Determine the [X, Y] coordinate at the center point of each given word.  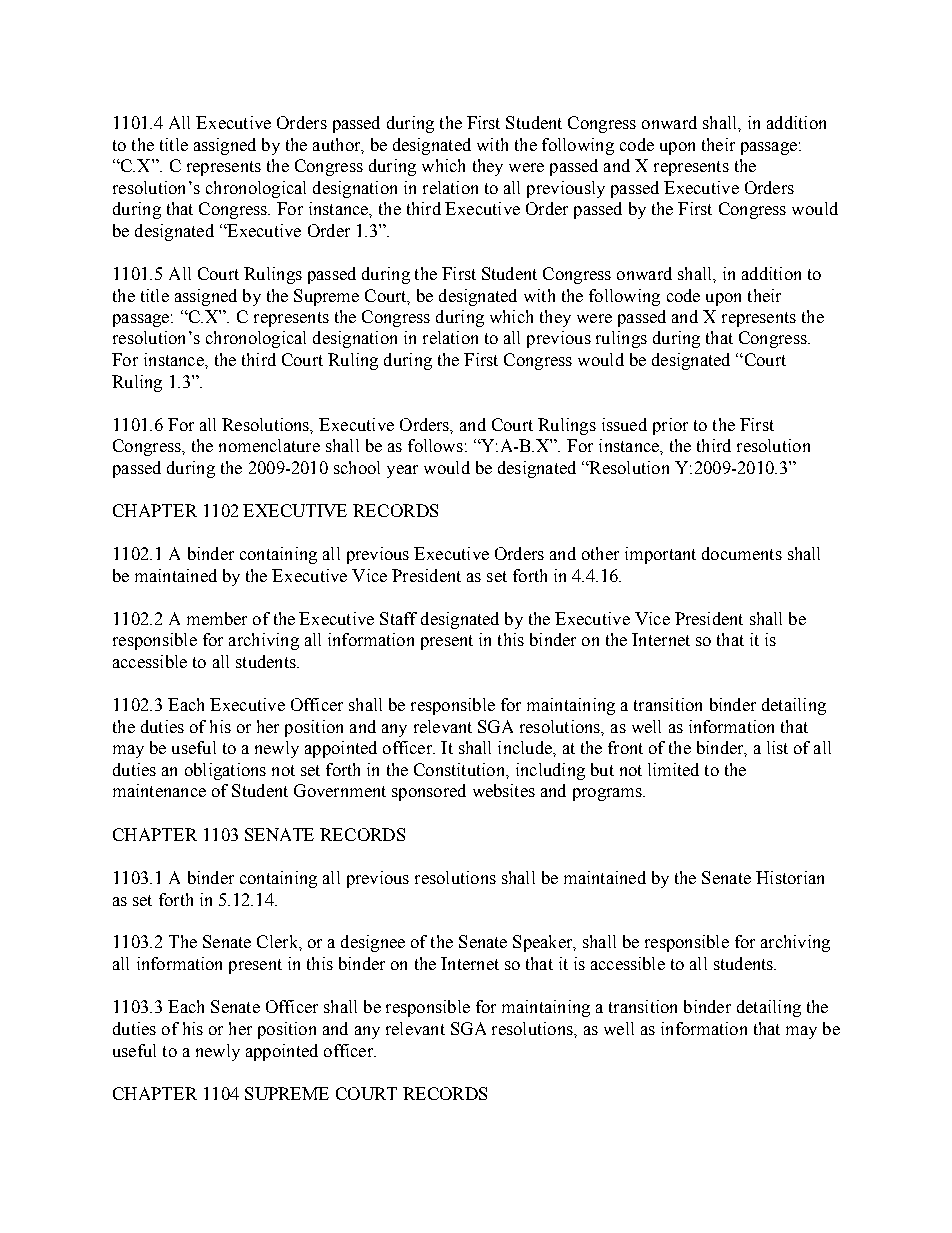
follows [435, 445]
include [526, 747]
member [217, 618]
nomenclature [269, 445]
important [660, 555]
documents [742, 553]
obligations [225, 771]
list [777, 747]
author [338, 145]
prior [670, 426]
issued [624, 424]
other [600, 553]
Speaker [544, 943]
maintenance [159, 790]
